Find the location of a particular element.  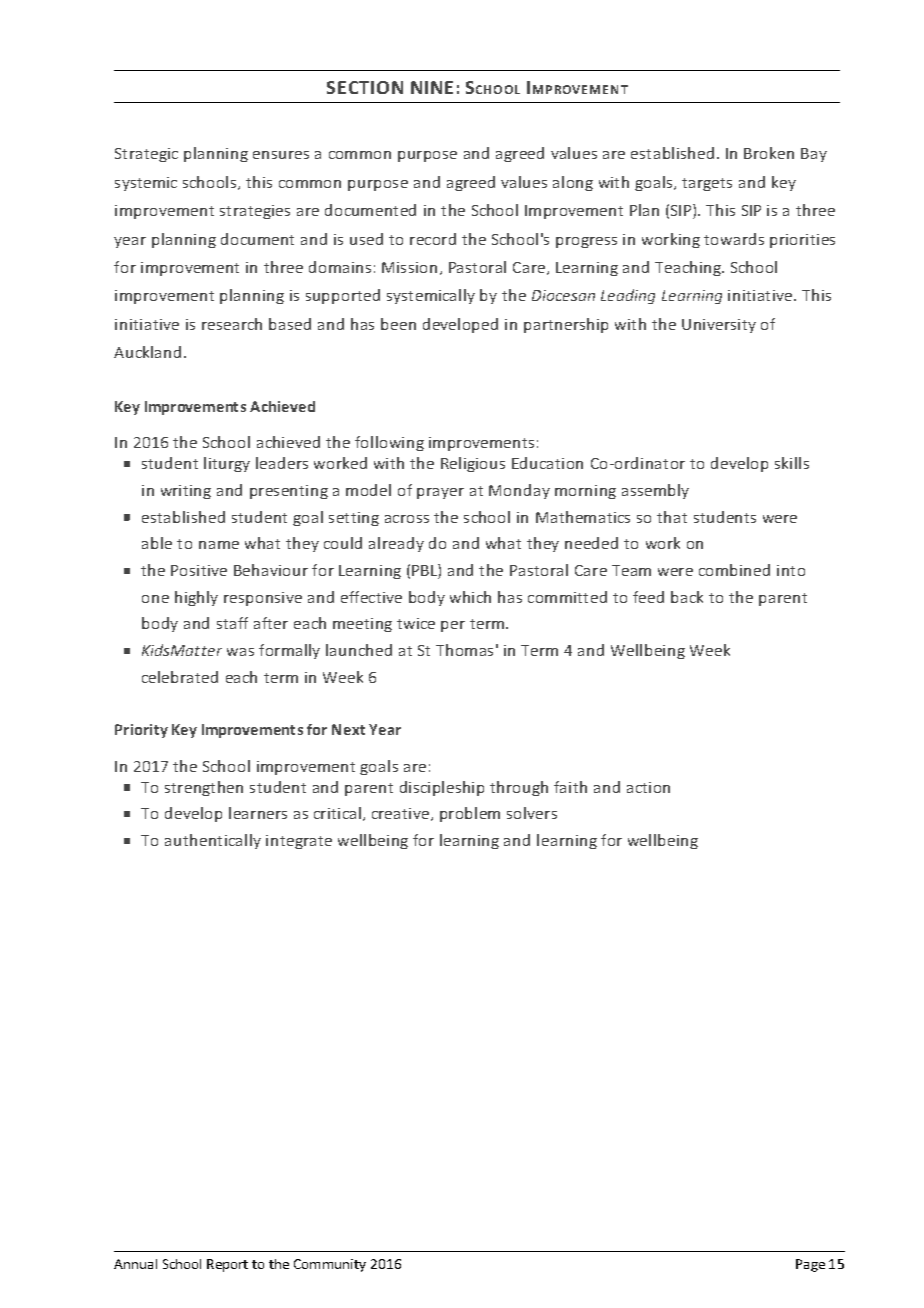

Report is located at coordinates (227, 1265).
